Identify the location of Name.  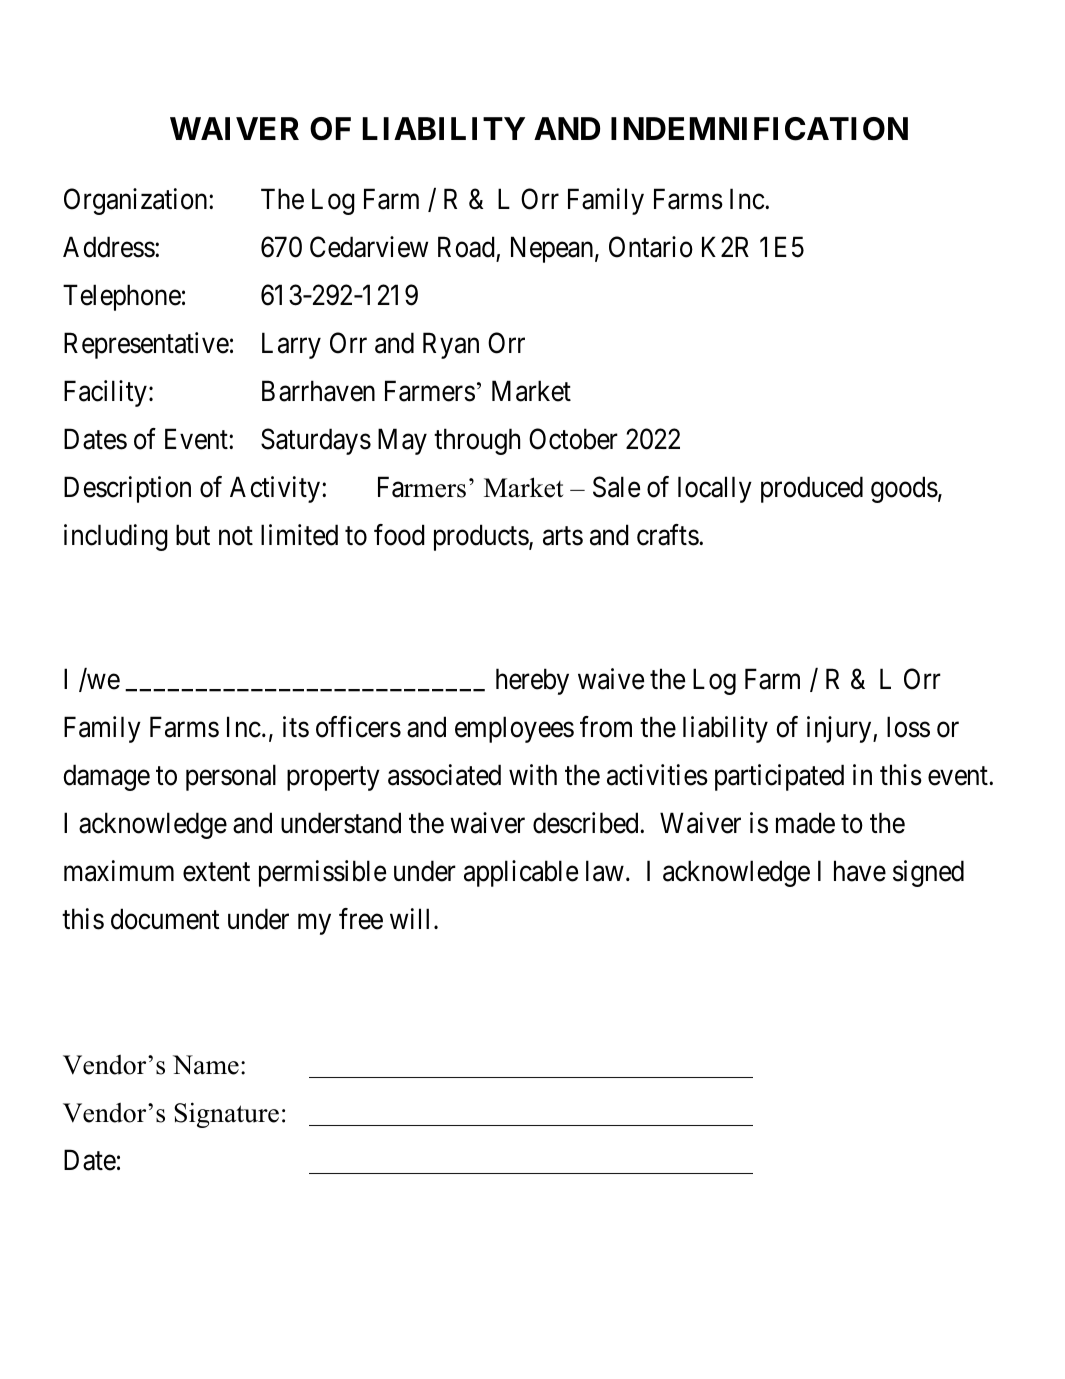
(206, 1065).
